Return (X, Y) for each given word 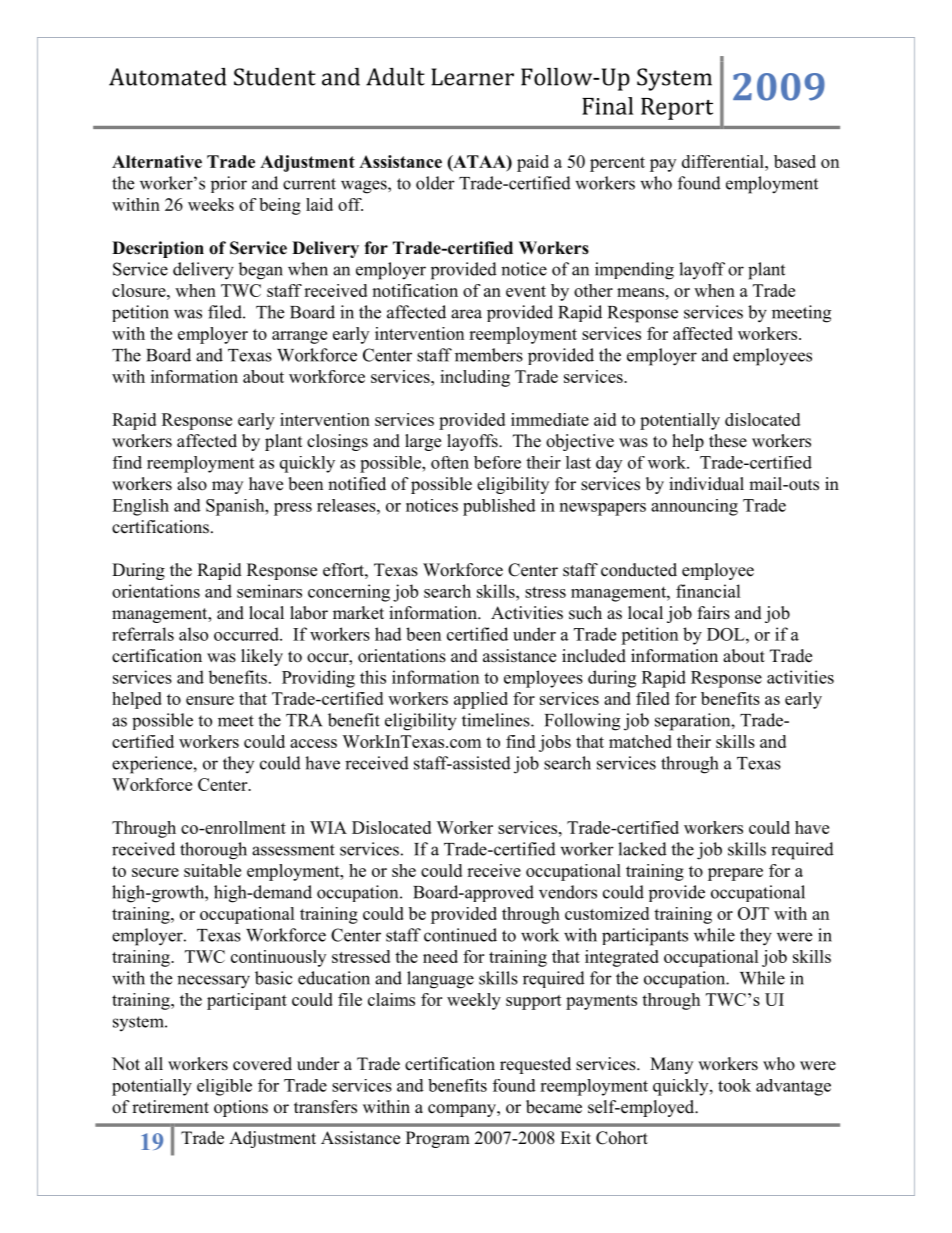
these (728, 441)
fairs (714, 613)
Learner (472, 77)
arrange (299, 337)
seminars (269, 591)
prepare (735, 874)
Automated (168, 77)
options (241, 1108)
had (388, 634)
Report (677, 109)
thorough (213, 851)
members (489, 355)
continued (460, 935)
